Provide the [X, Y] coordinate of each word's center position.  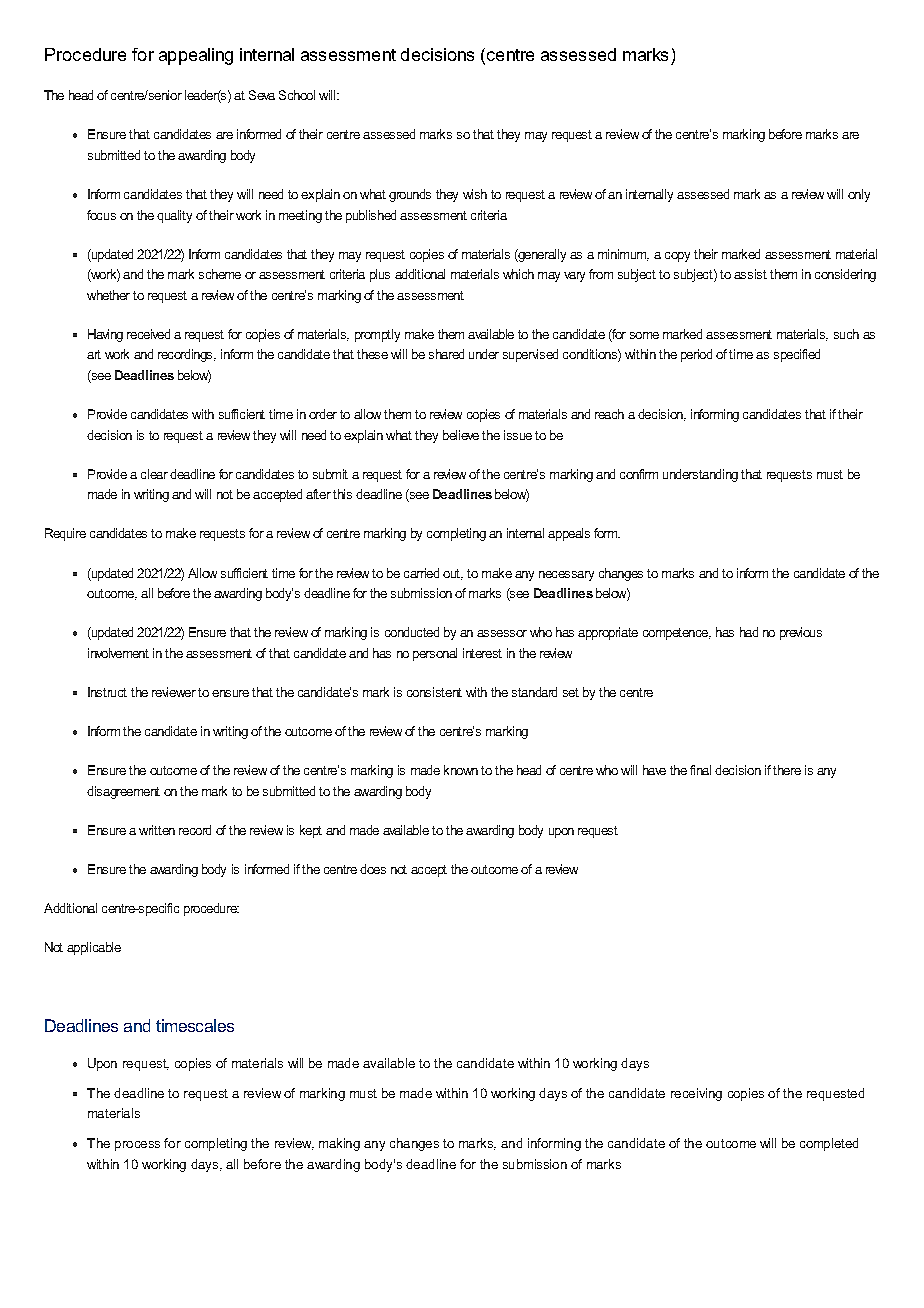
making [339, 1144]
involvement [118, 653]
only [859, 195]
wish [475, 194]
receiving [696, 1094]
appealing [196, 56]
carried [421, 573]
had [749, 632]
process [137, 1146]
